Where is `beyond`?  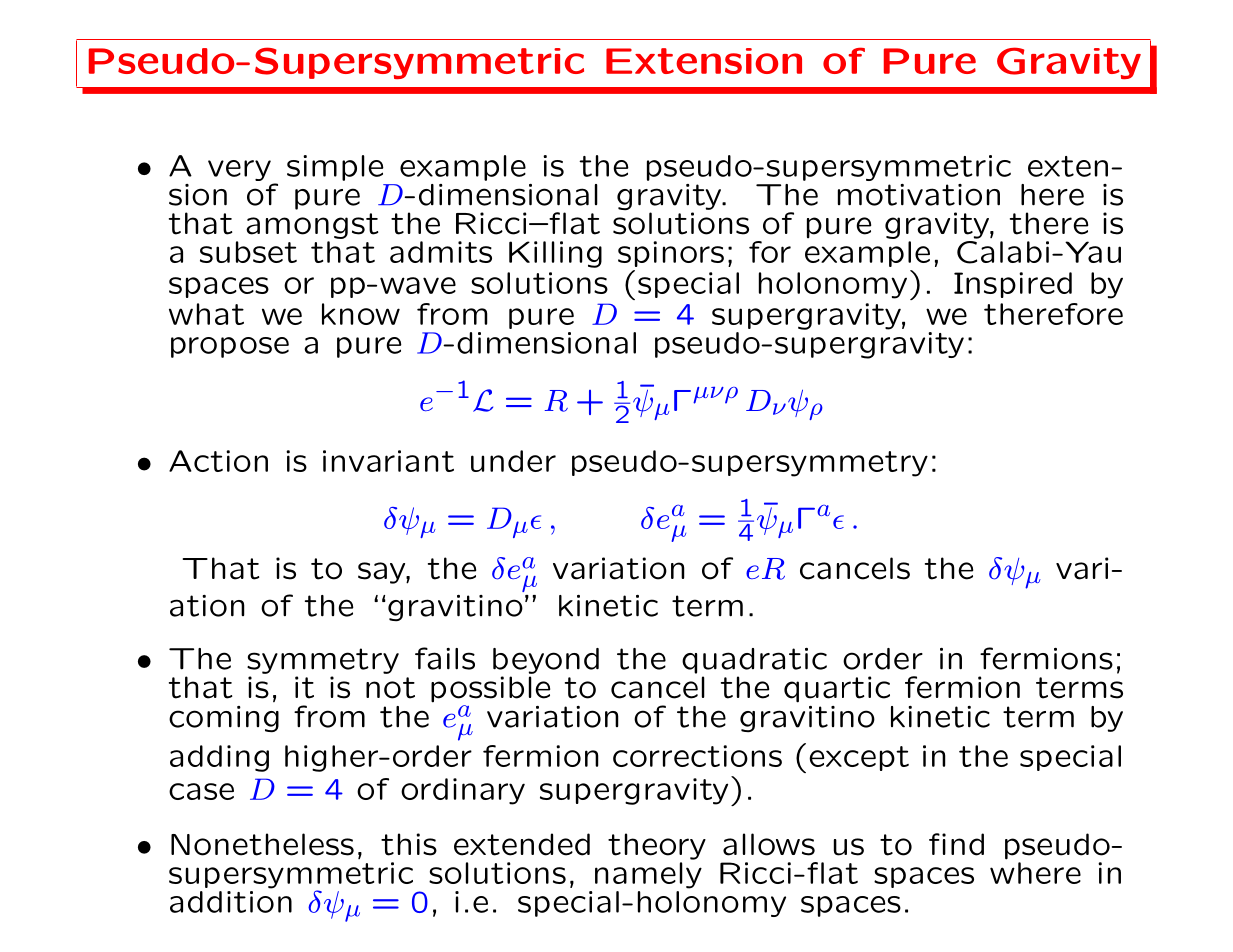 beyond is located at coordinates (546, 661).
